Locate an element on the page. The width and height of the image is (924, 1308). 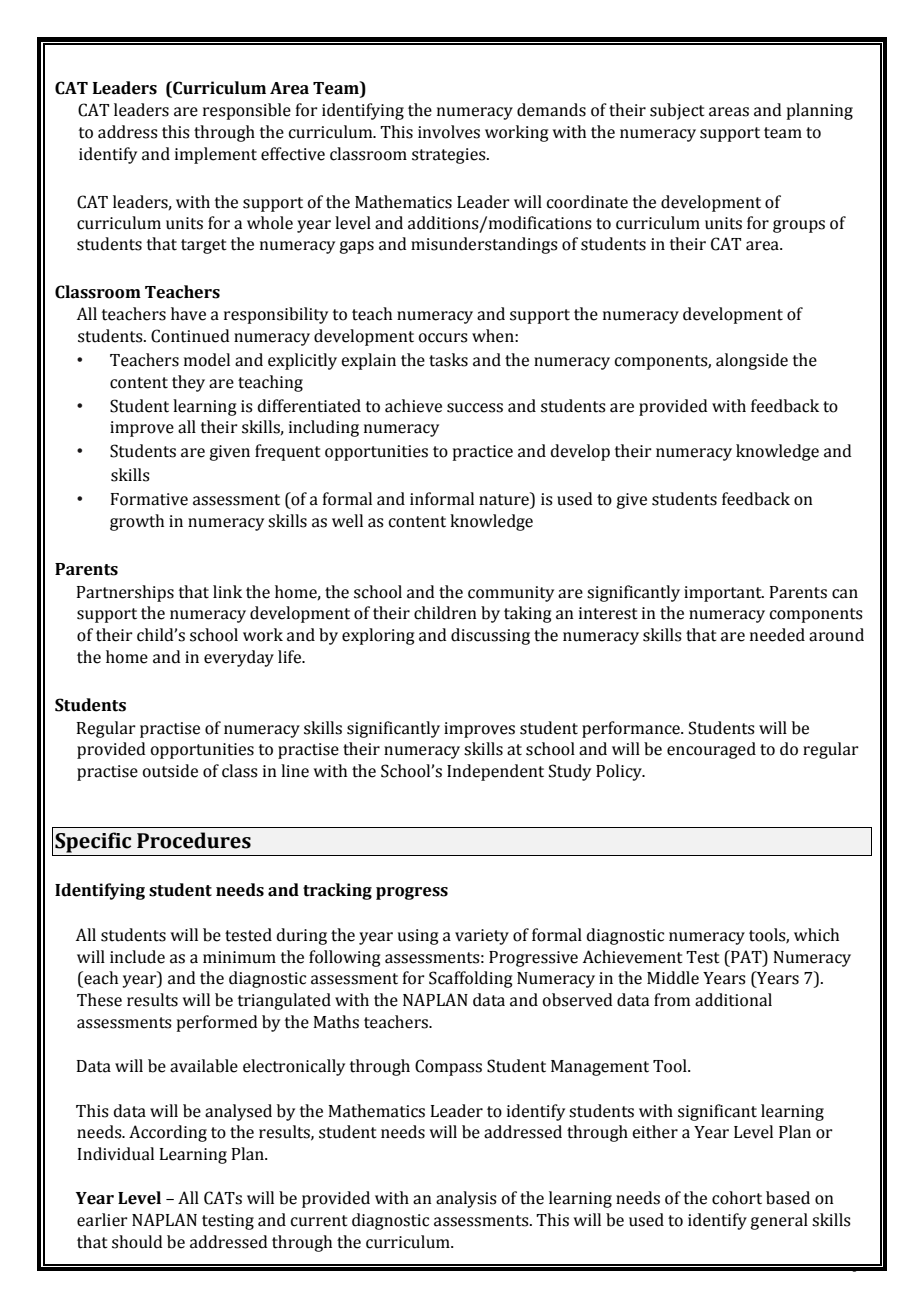
strategies is located at coordinates (450, 156).
